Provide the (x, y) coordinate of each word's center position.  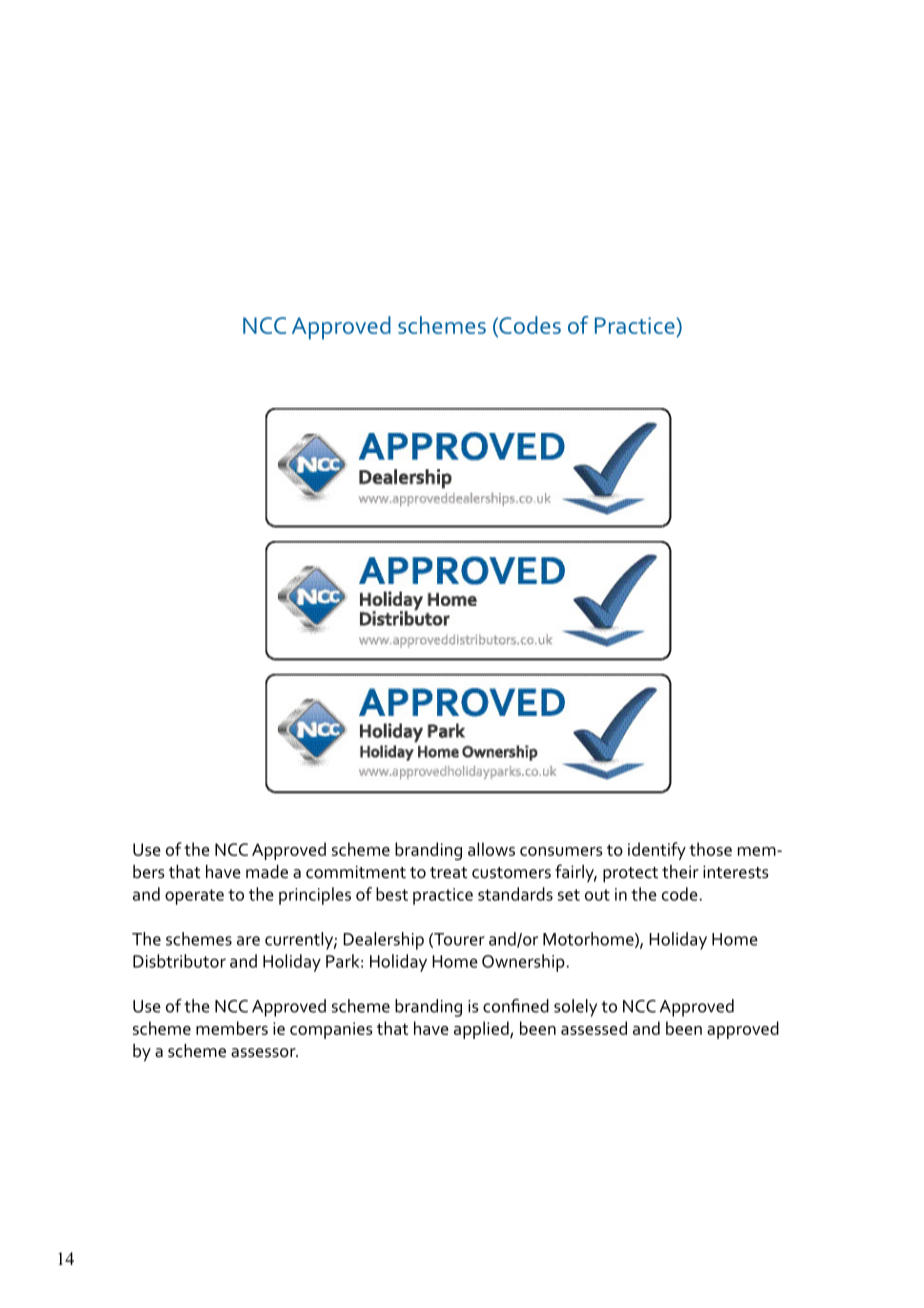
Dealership (383, 941)
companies (331, 1030)
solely (575, 1008)
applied (482, 1030)
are (248, 941)
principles (315, 896)
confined (516, 1006)
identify (657, 851)
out (597, 895)
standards (515, 894)
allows (491, 849)
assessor (264, 1053)
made (267, 872)
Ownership (523, 963)
